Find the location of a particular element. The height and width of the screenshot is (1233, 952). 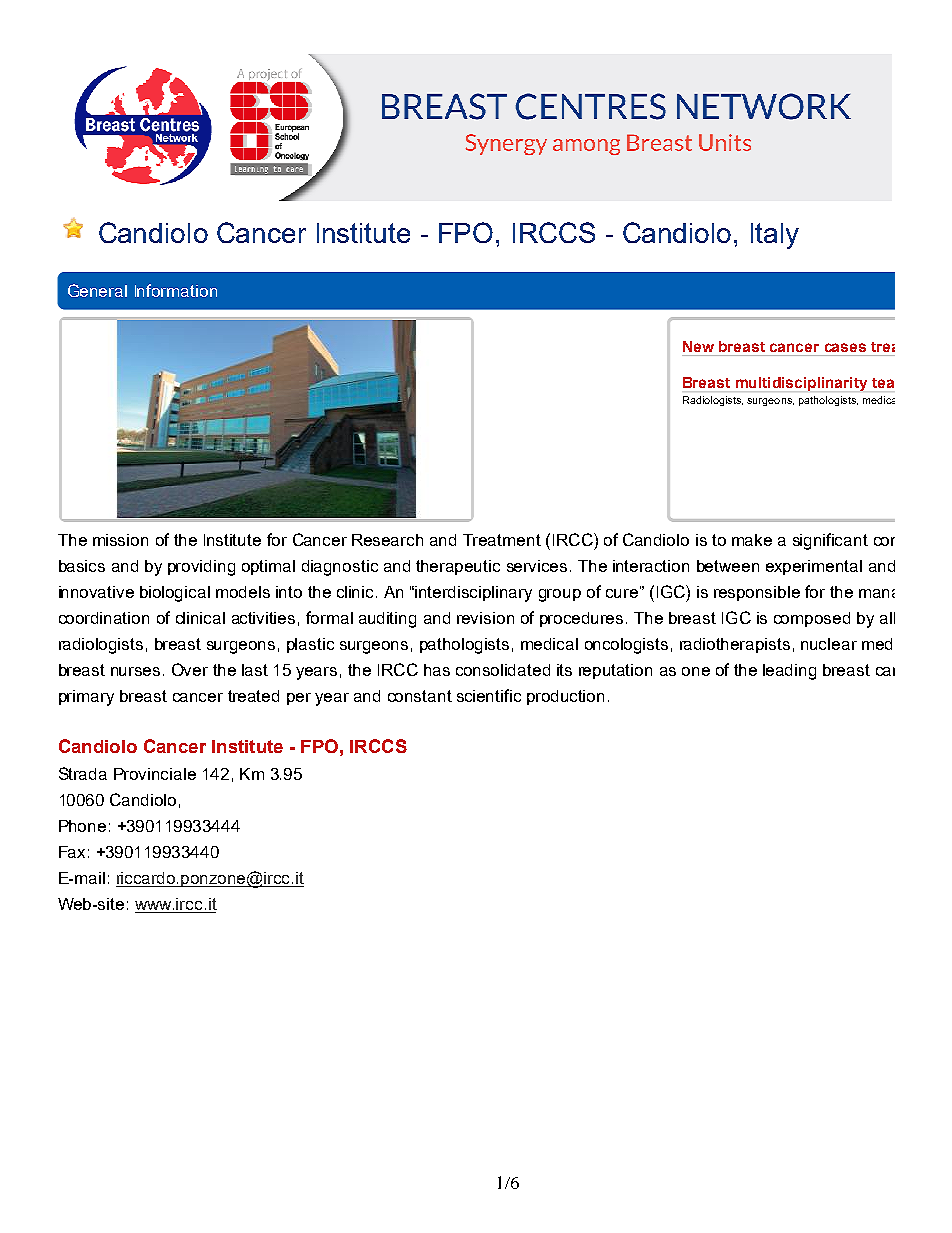

Treatment is located at coordinates (502, 540).
